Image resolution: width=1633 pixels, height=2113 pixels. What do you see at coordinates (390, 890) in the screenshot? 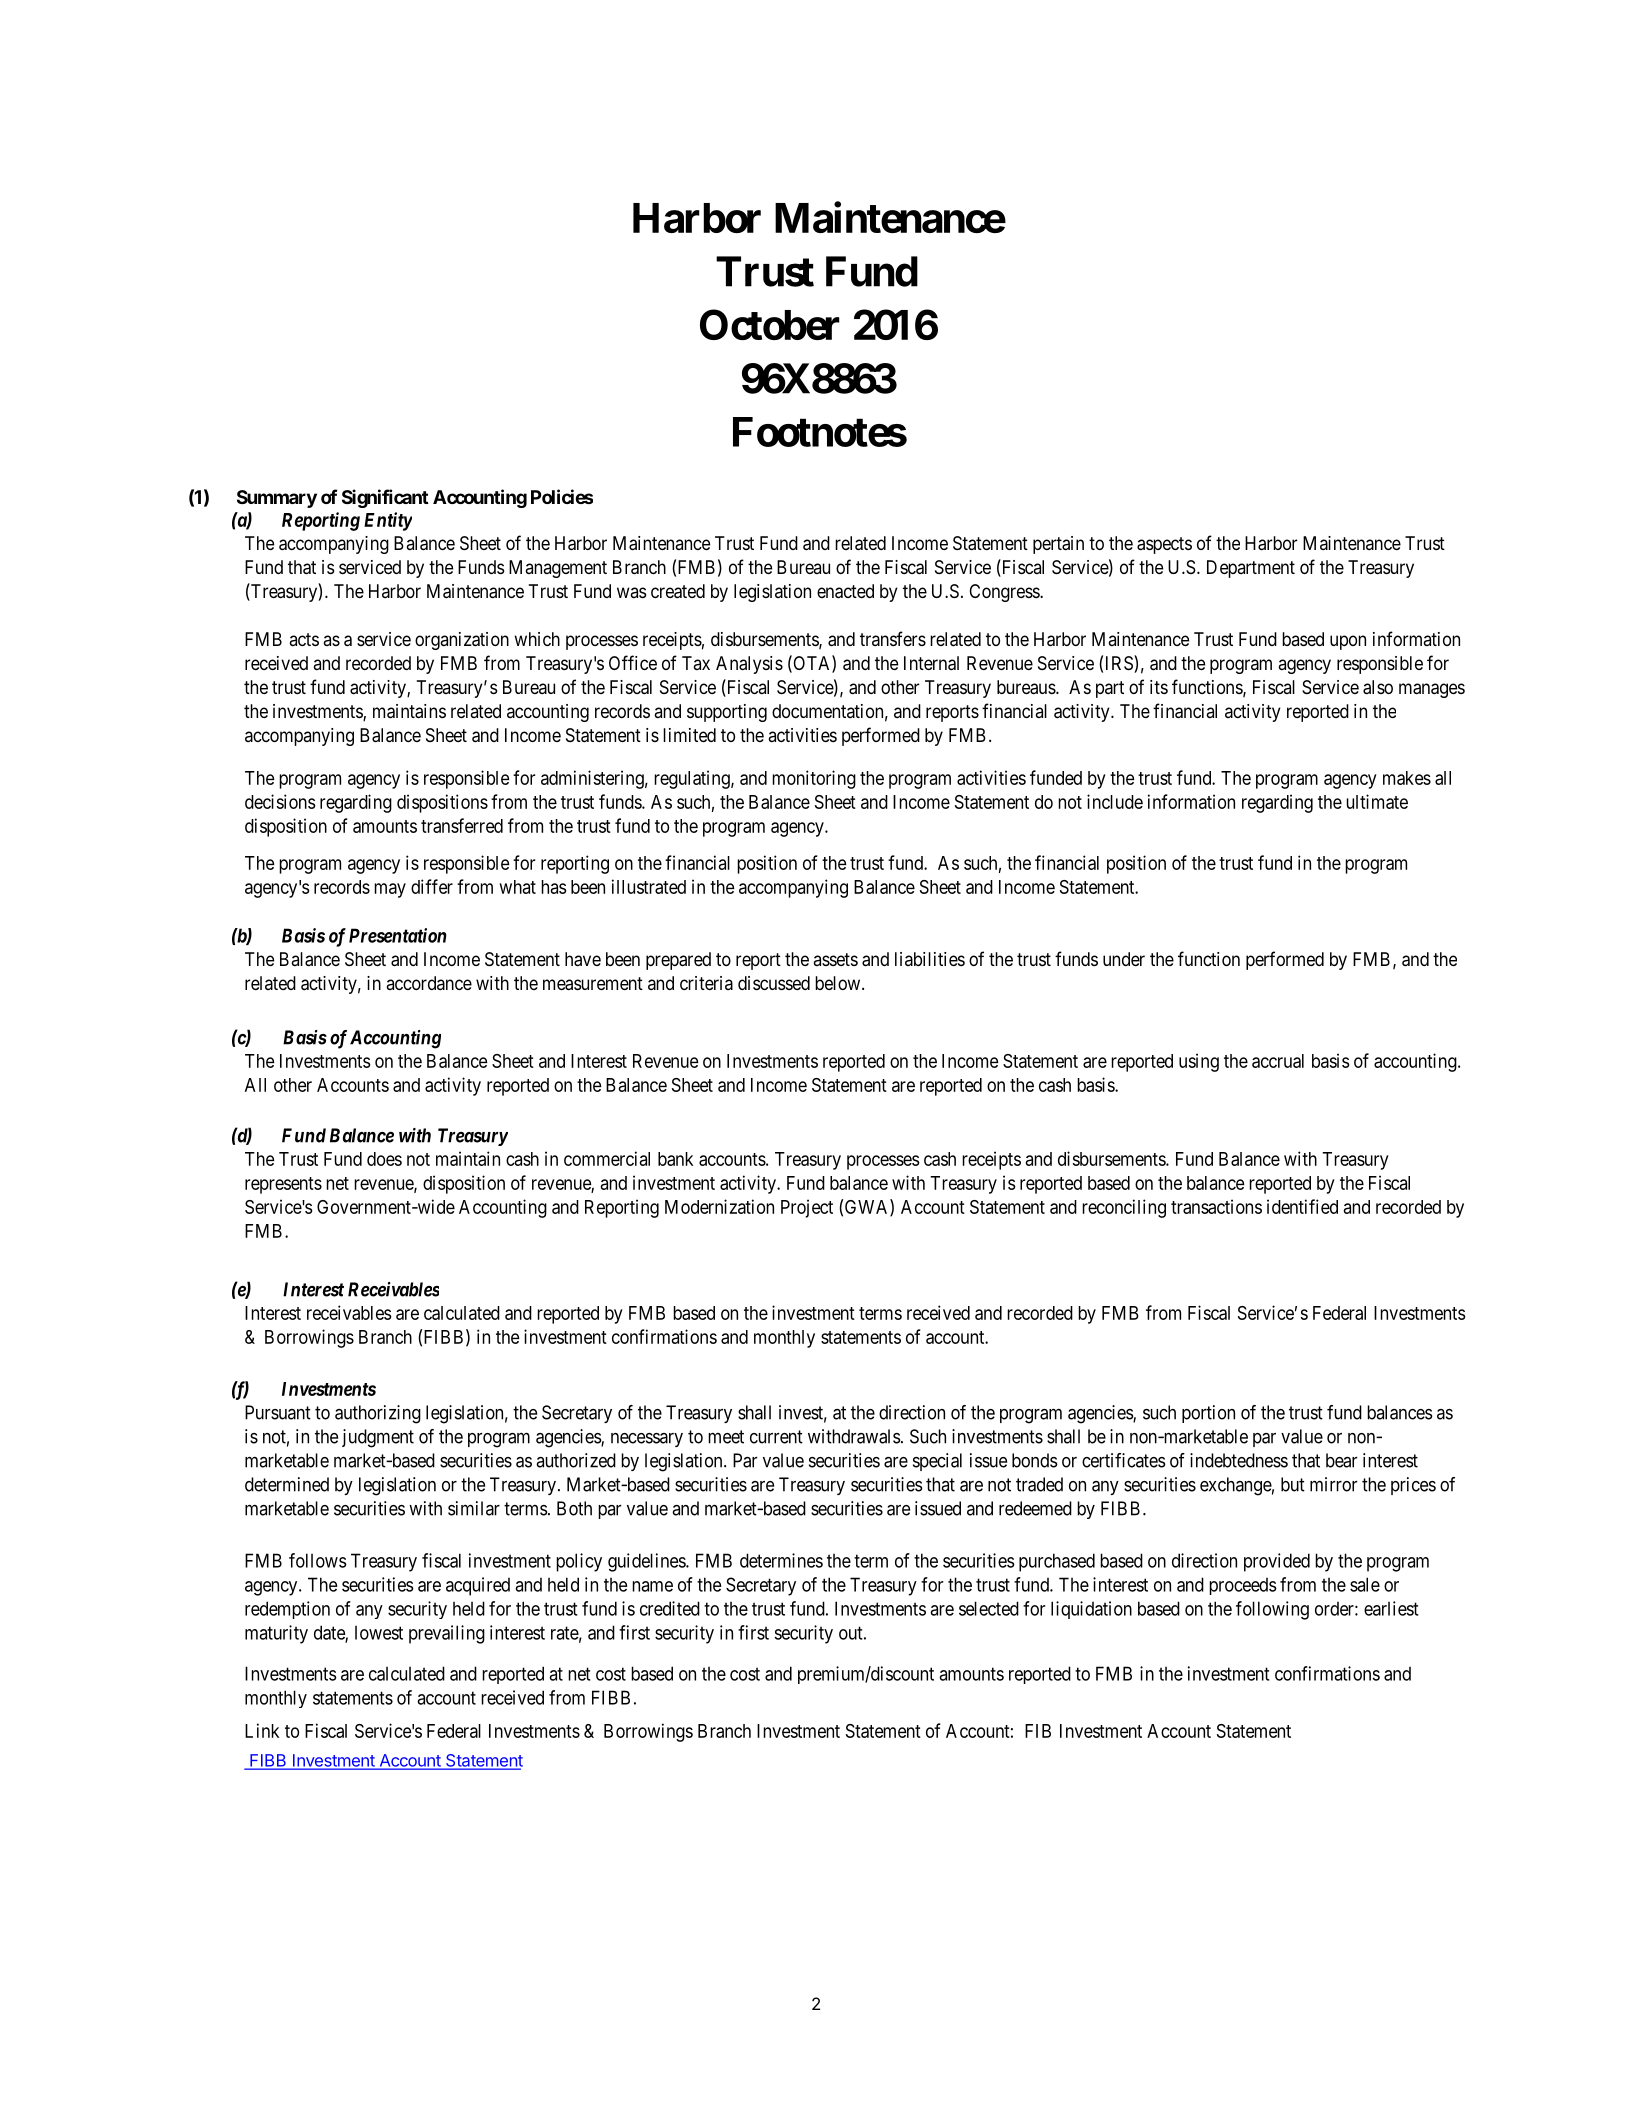
I see `may` at bounding box center [390, 890].
